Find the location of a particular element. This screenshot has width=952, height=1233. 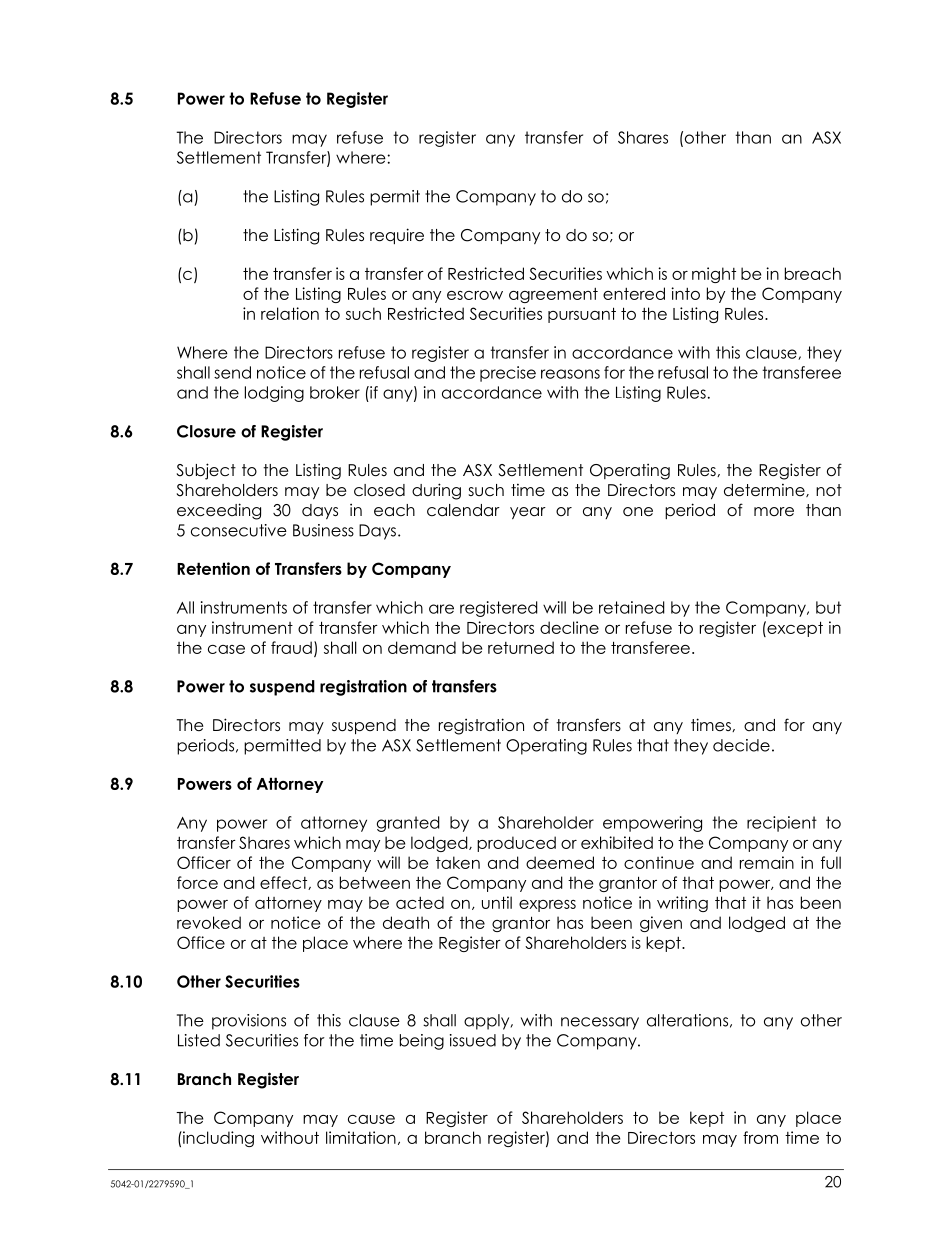

issued is located at coordinates (473, 1040).
